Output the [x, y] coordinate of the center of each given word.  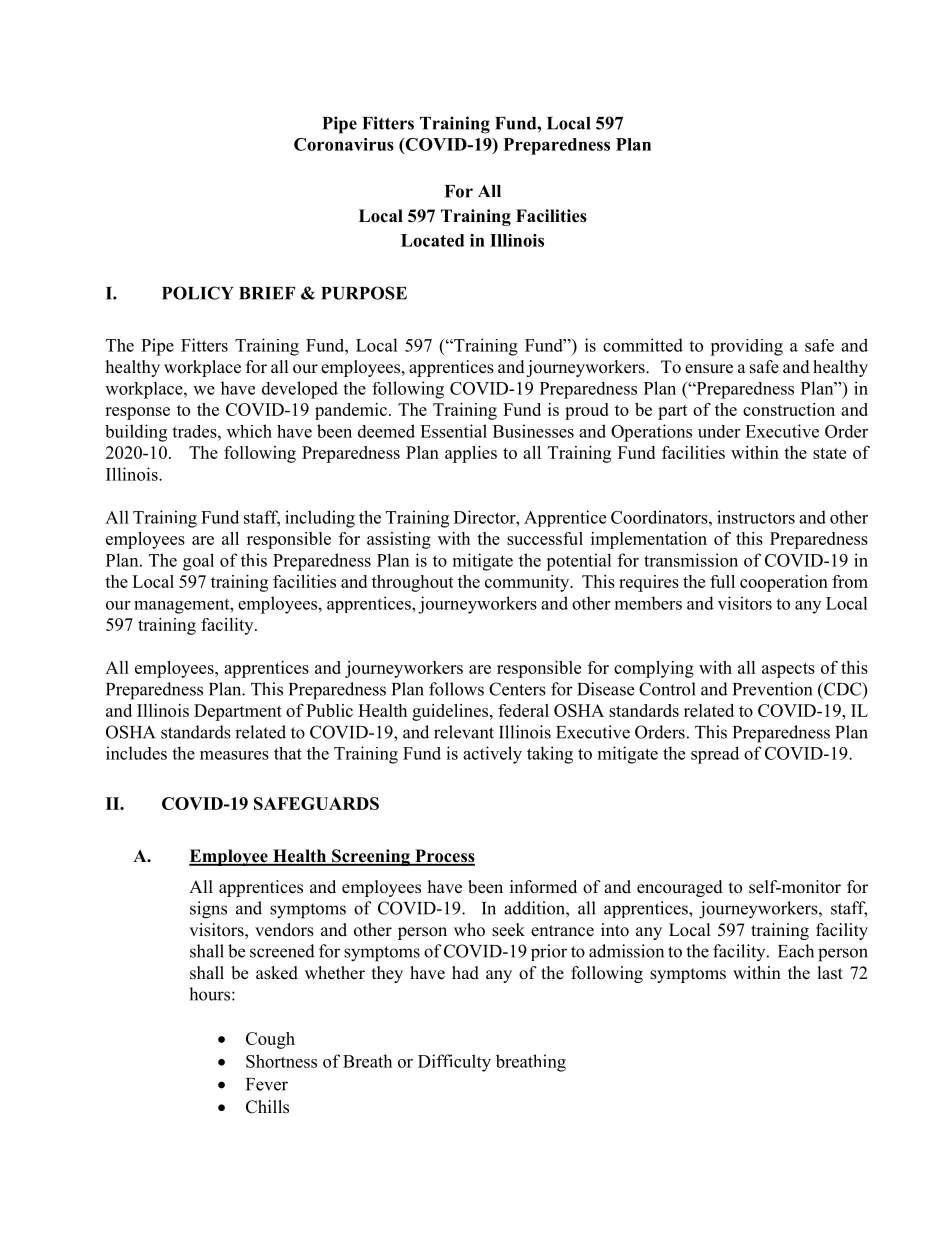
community [528, 583]
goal [198, 562]
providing [746, 347]
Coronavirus [344, 144]
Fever [267, 1084]
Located [432, 240]
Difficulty [454, 1063]
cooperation [784, 583]
